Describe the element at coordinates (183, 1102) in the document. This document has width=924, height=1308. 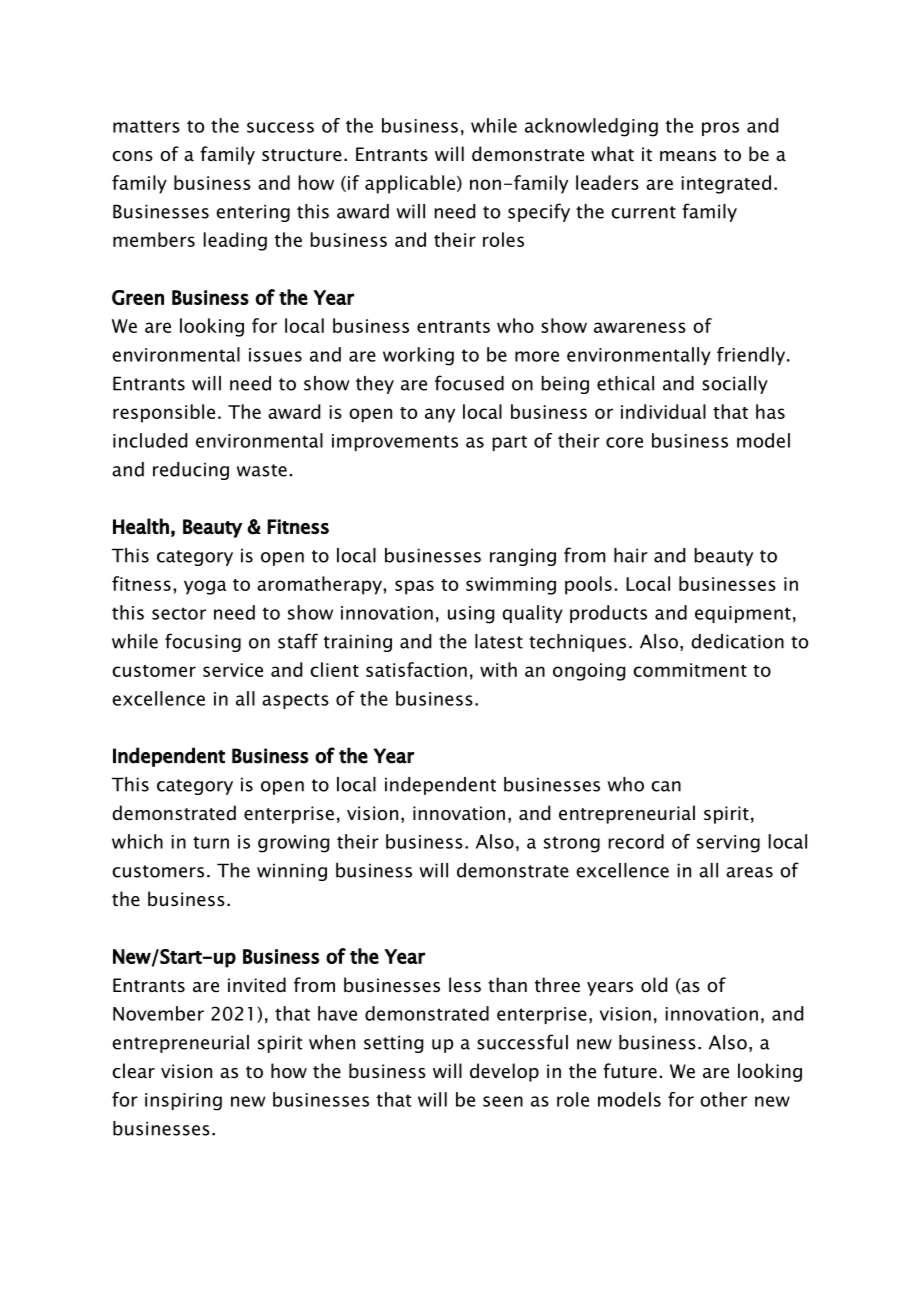
I see `inspiring` at that location.
